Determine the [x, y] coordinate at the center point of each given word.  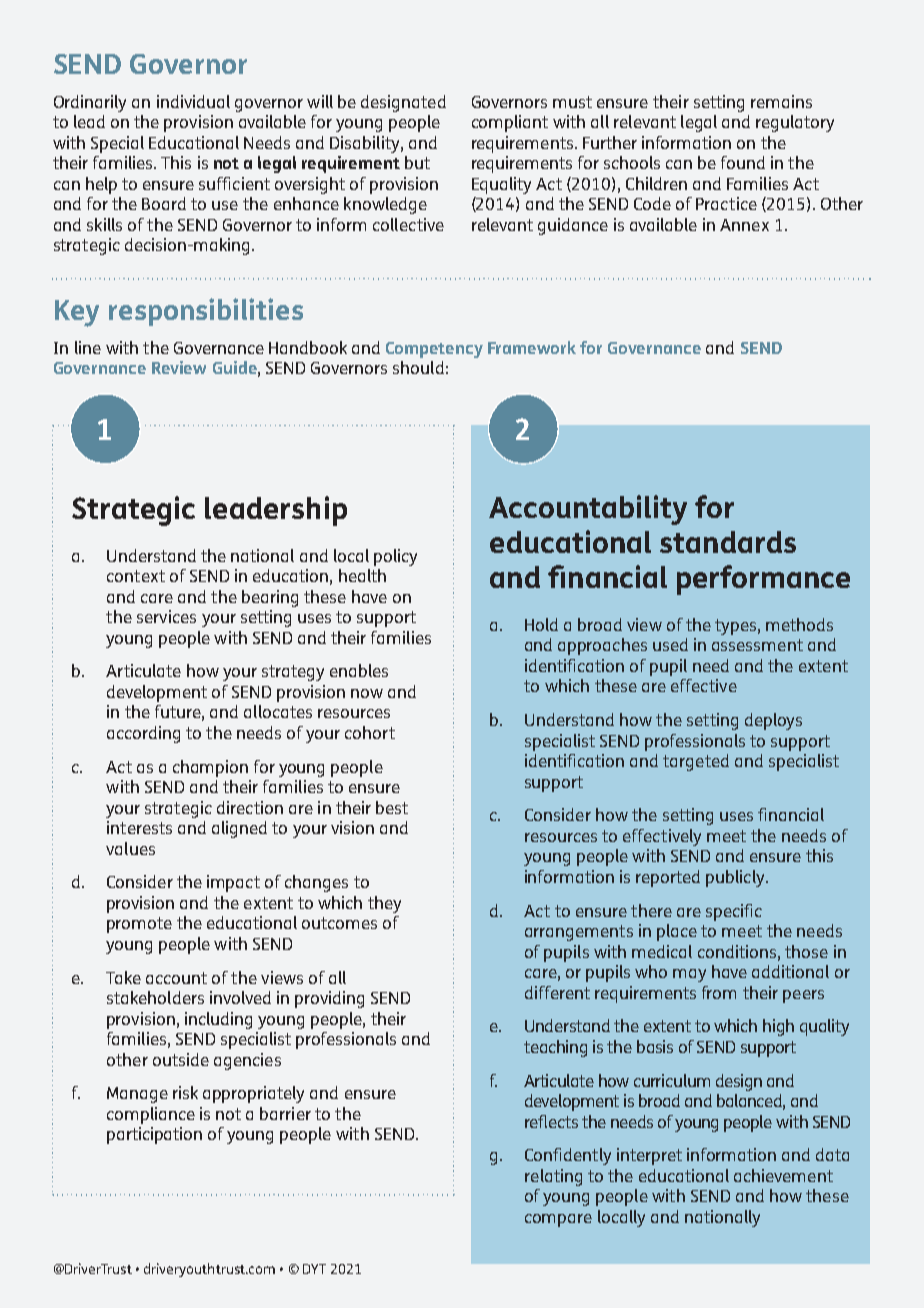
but [417, 162]
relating [553, 1177]
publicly [736, 878]
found [743, 162]
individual [193, 101]
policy [395, 557]
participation [154, 1135]
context [136, 576]
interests [139, 827]
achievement [783, 1175]
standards [728, 542]
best [392, 807]
